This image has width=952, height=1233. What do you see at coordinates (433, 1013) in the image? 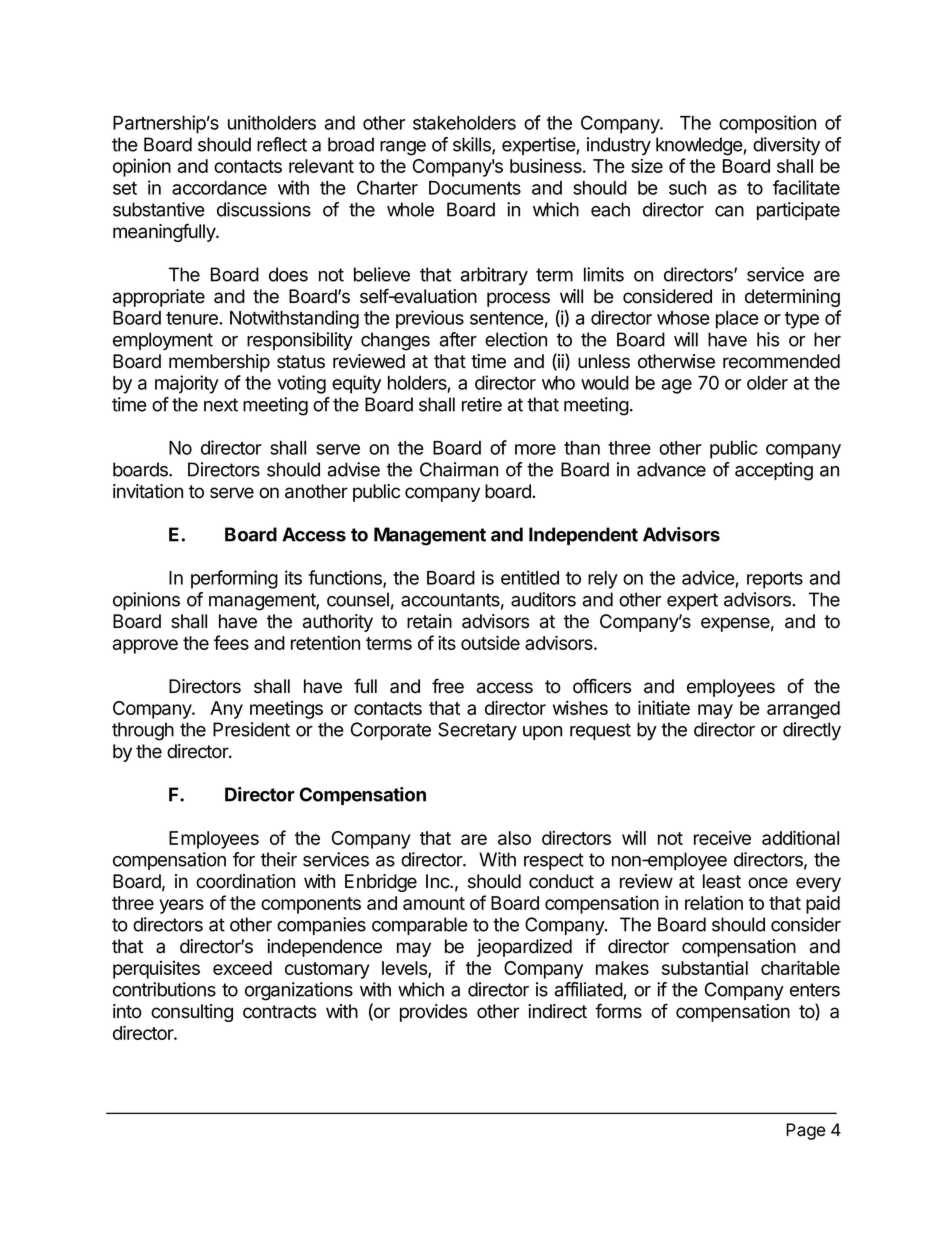
I see `provides` at bounding box center [433, 1013].
